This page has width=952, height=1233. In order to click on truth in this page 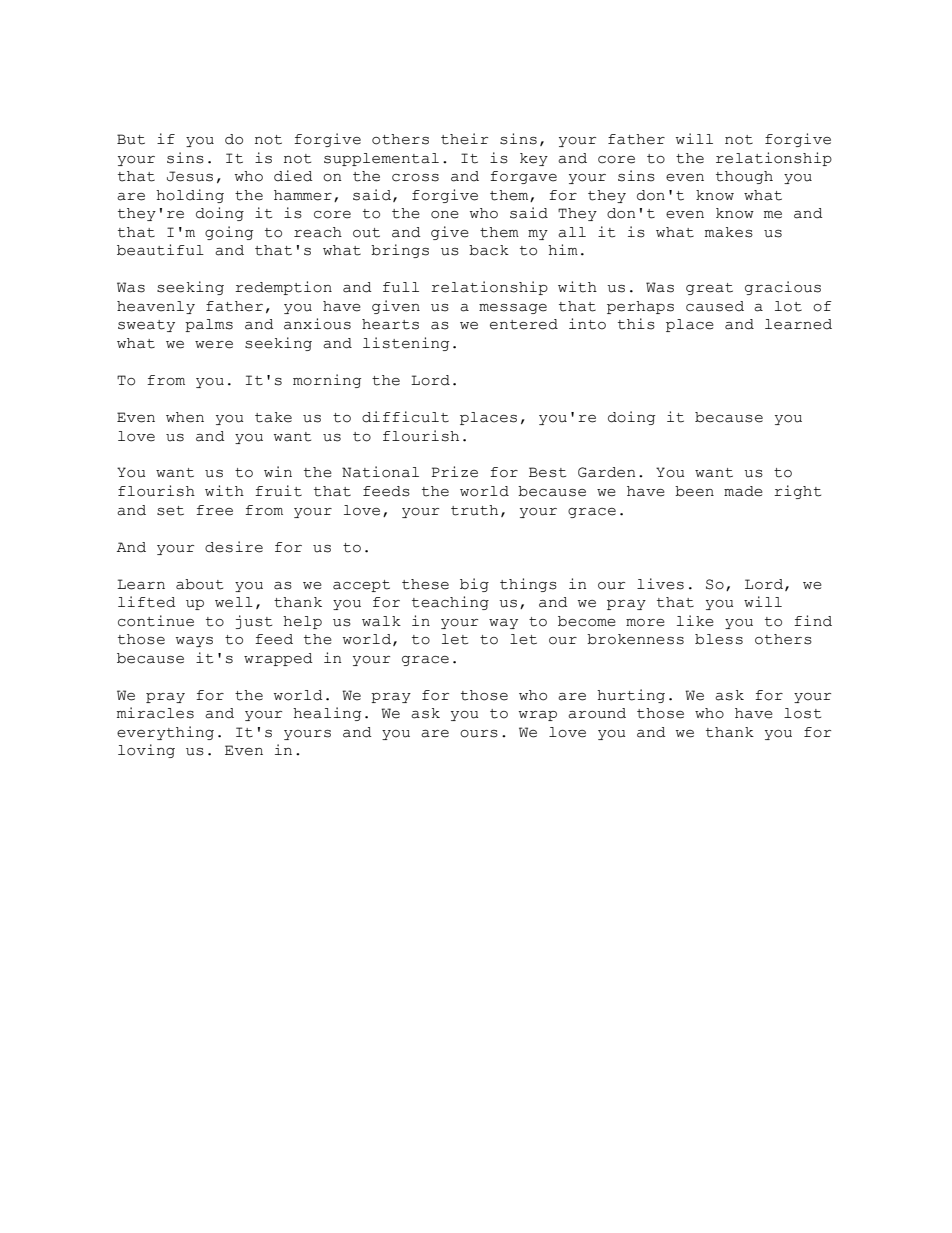, I will do `click(474, 510)`.
